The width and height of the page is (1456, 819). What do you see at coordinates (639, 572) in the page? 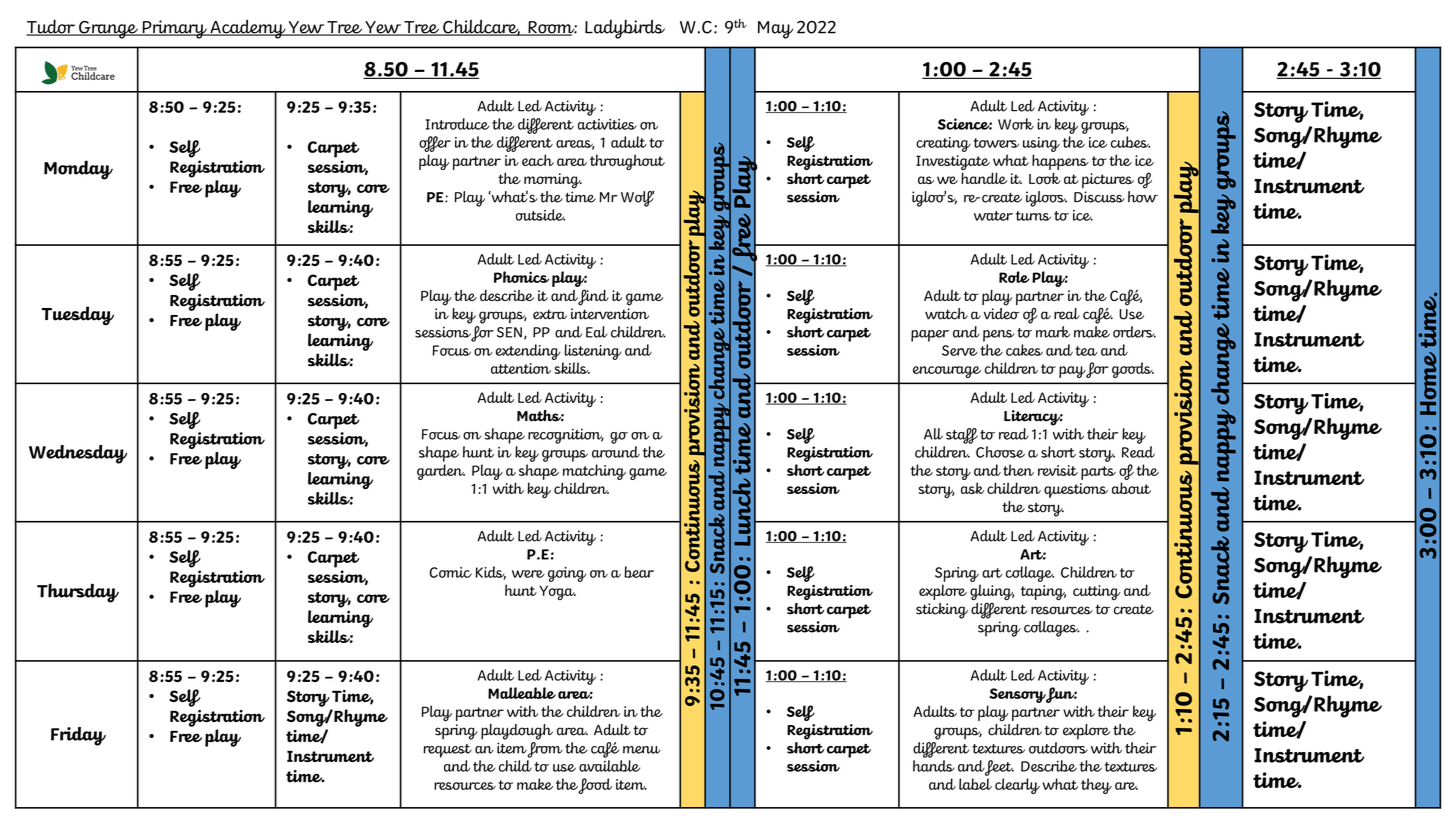
I see `bear` at bounding box center [639, 572].
